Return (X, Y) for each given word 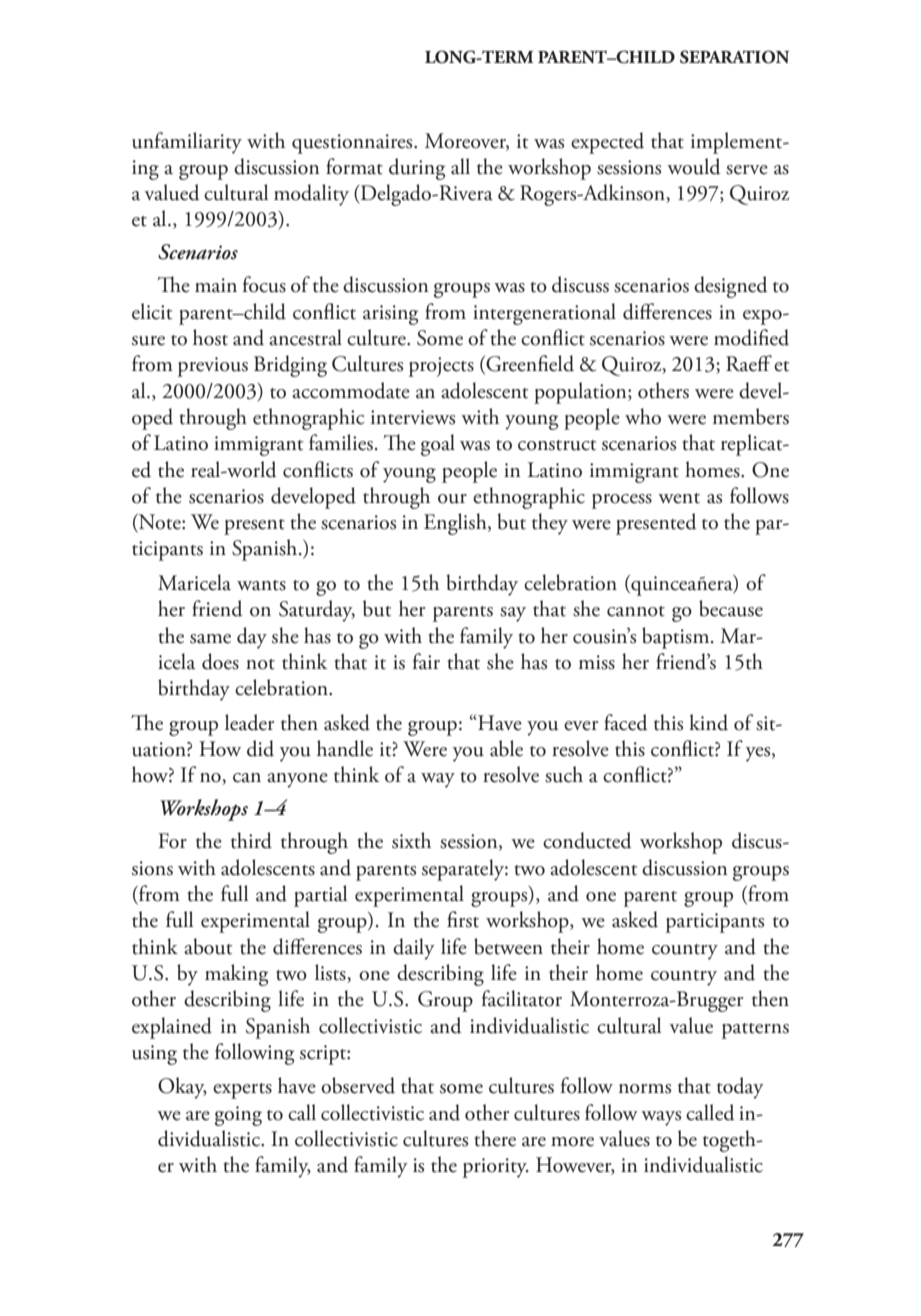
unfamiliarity (187, 143)
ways (661, 1118)
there (495, 1138)
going (238, 1116)
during (417, 169)
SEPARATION (734, 57)
